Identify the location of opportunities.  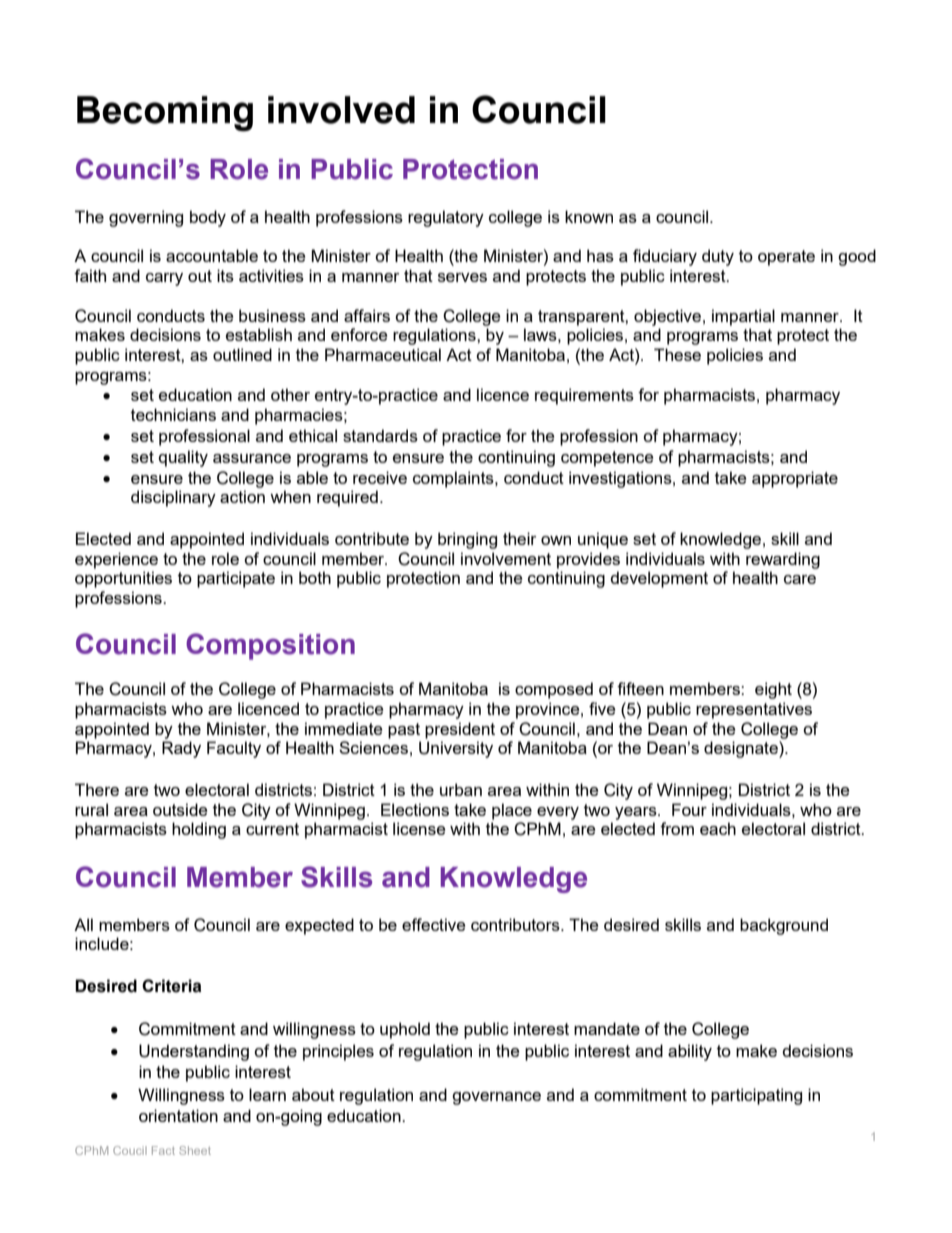
(123, 579).
